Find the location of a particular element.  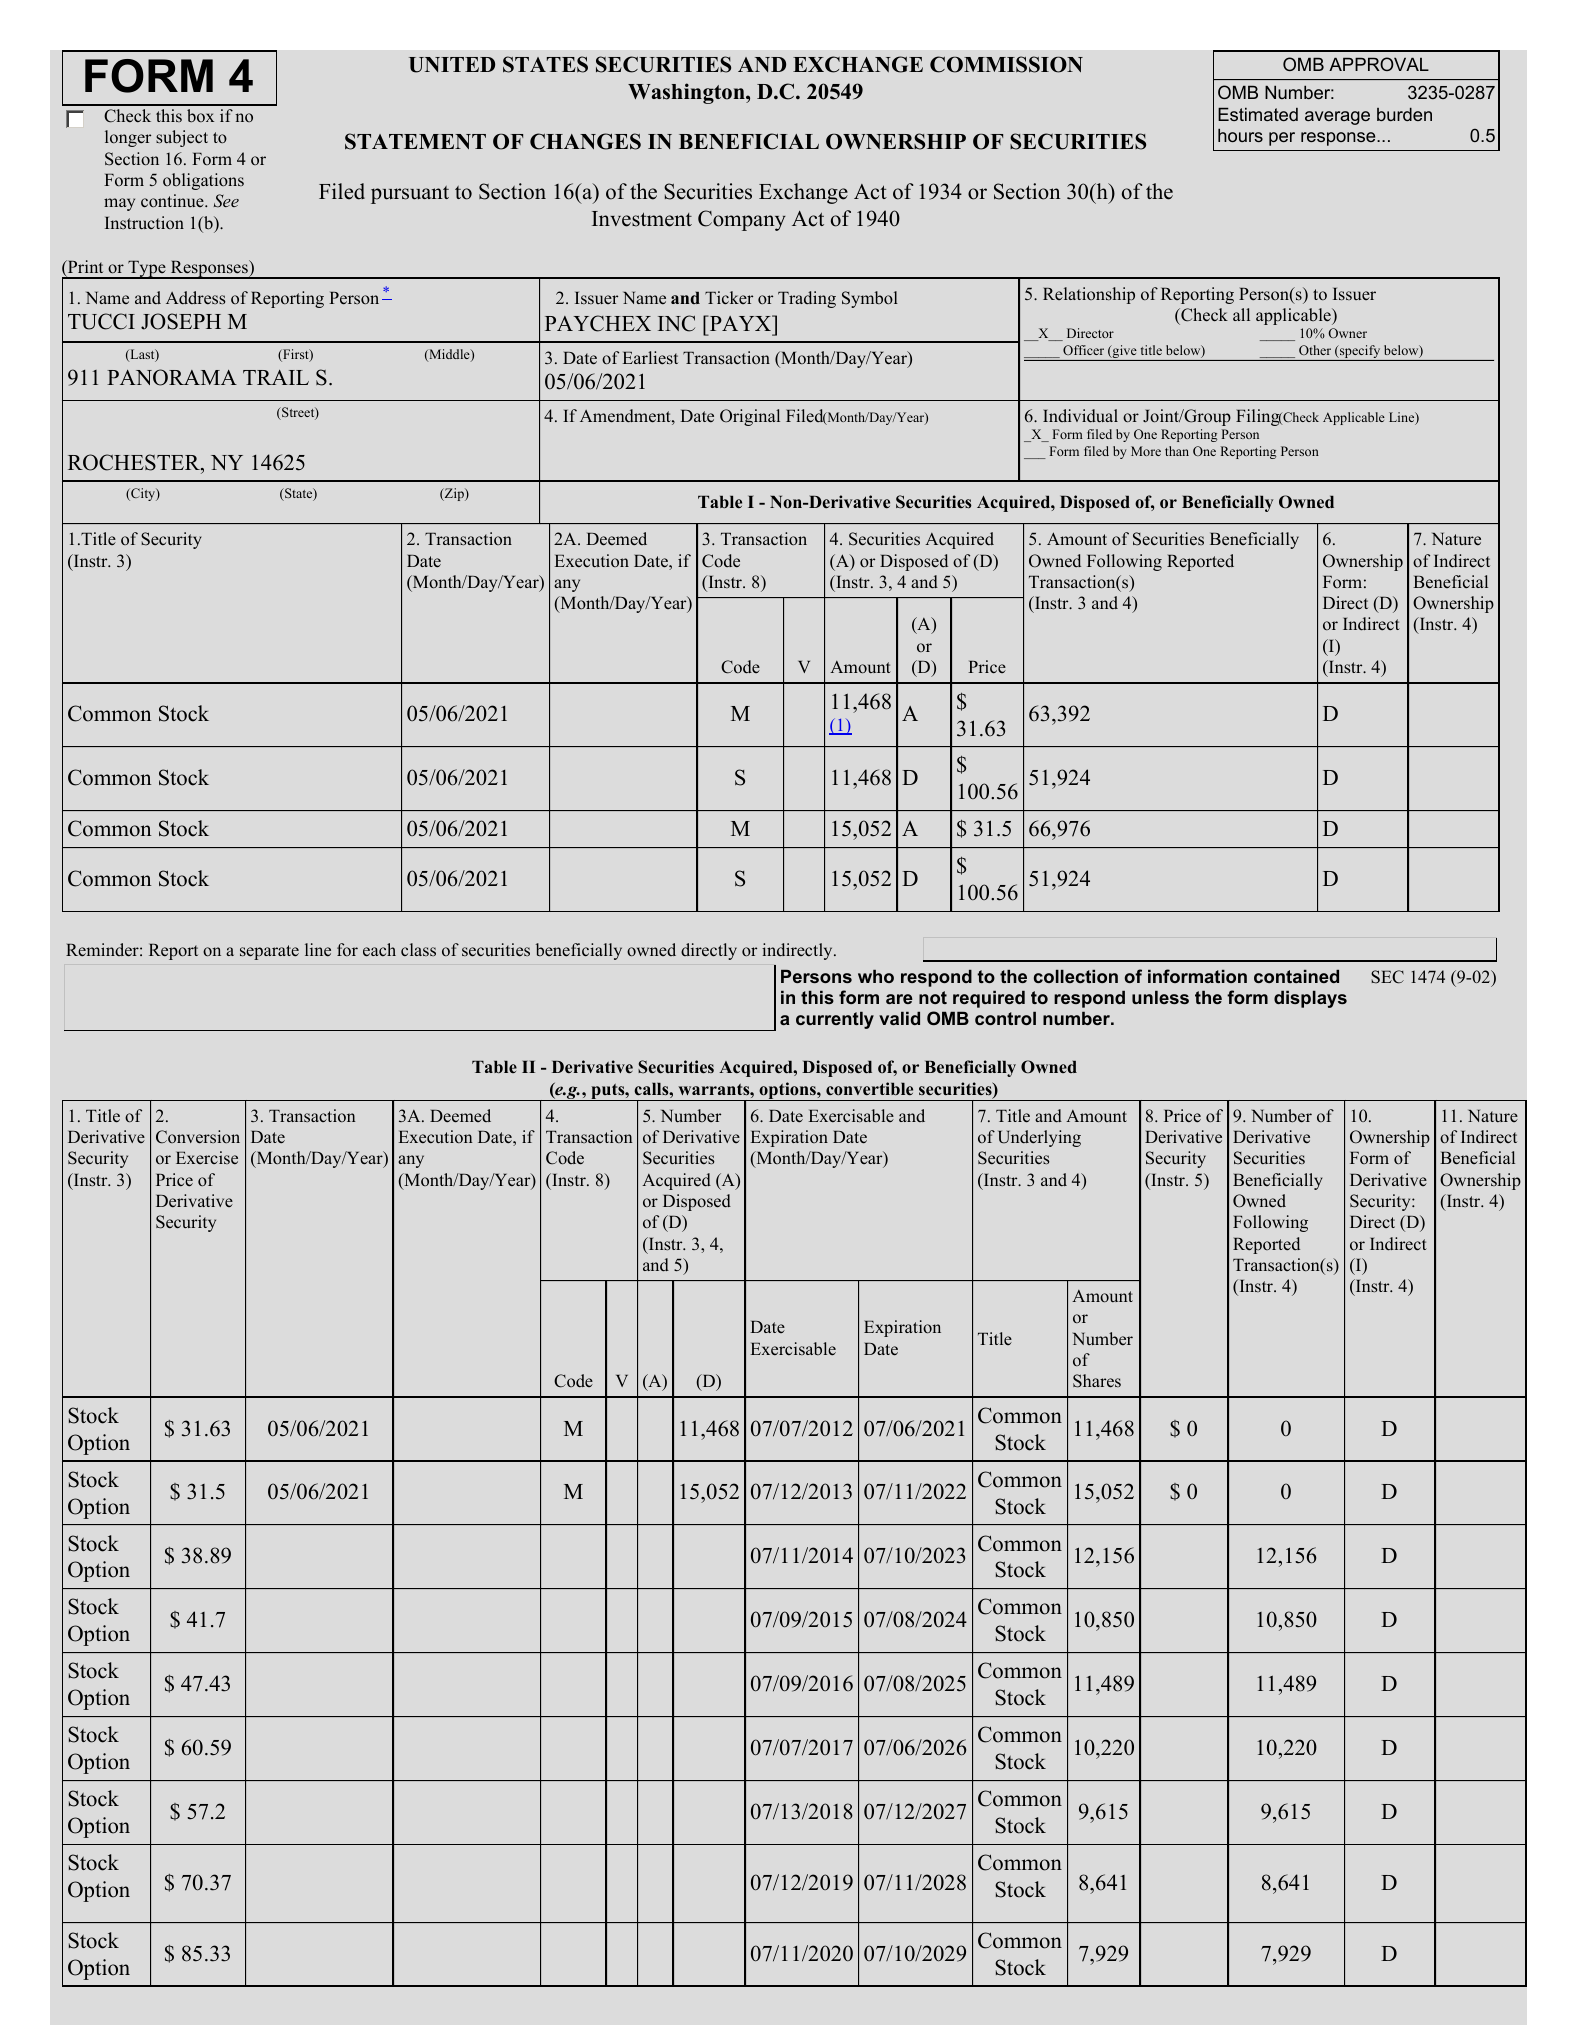

Estimated is located at coordinates (1258, 114).
